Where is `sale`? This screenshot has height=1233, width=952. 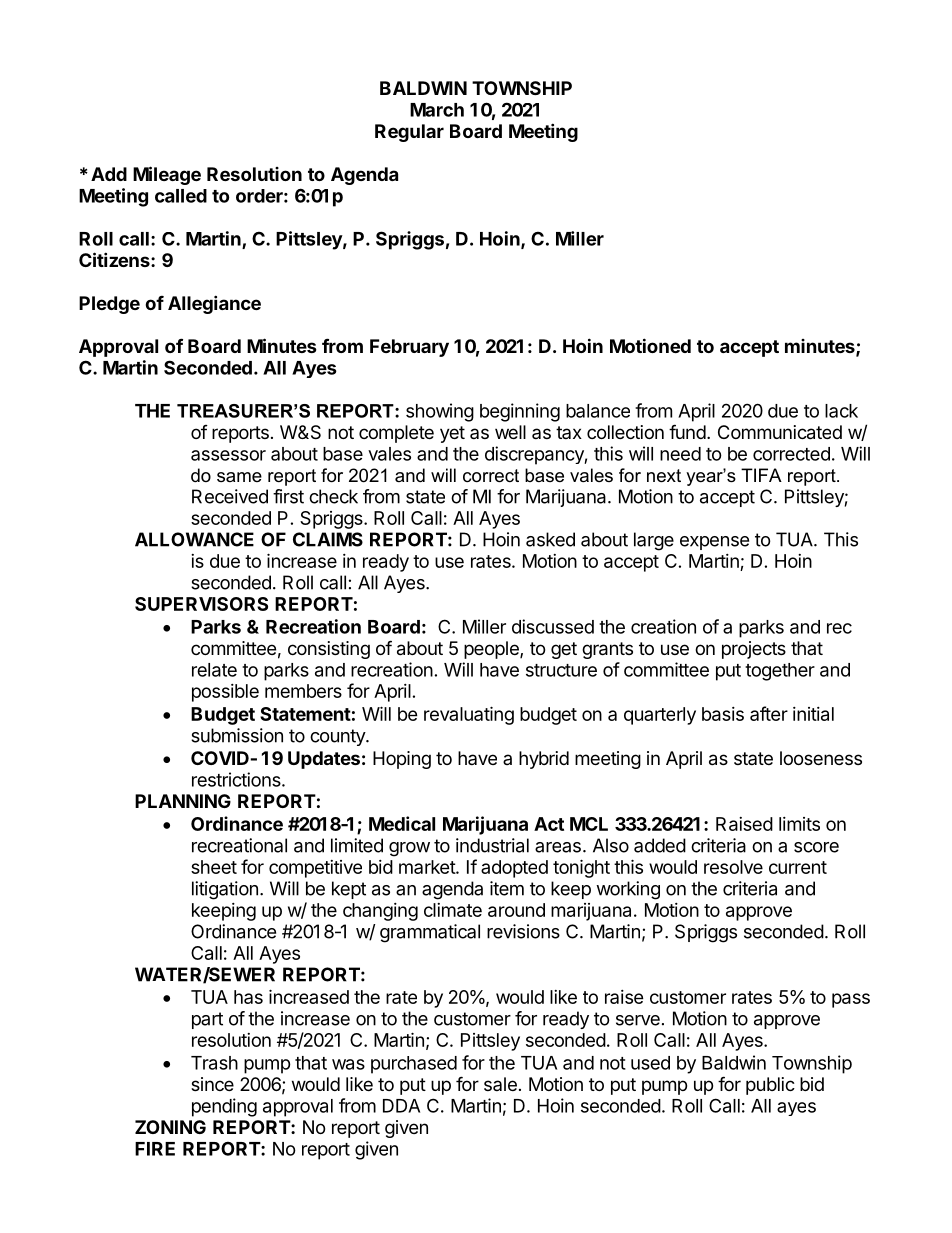 sale is located at coordinates (500, 1084).
